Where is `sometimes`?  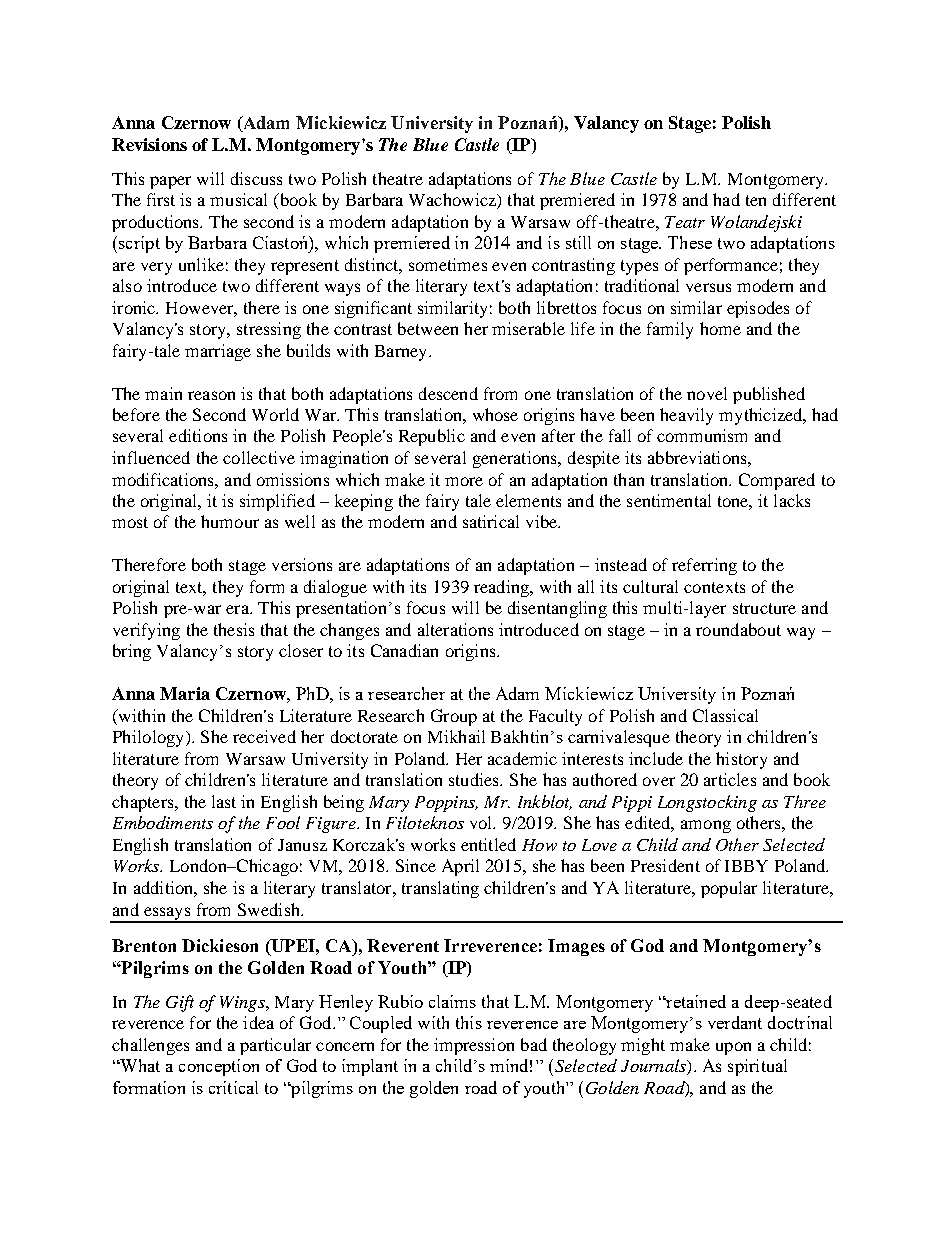 sometimes is located at coordinates (448, 264).
